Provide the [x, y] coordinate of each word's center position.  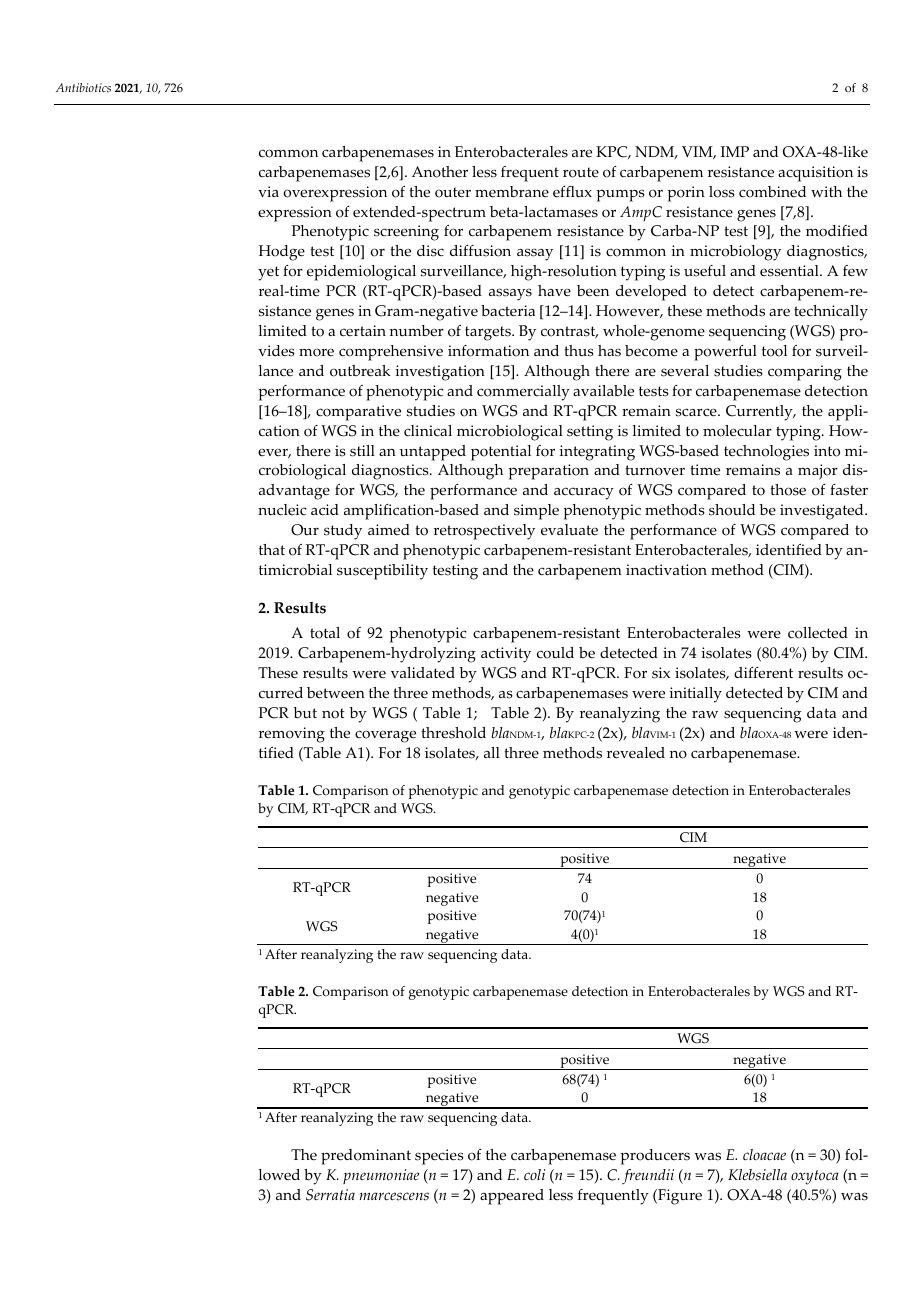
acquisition [815, 174]
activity [506, 655]
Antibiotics [83, 88]
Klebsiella [757, 1175]
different [763, 673]
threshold [453, 733]
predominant [366, 1157]
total [325, 633]
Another [440, 172]
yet [268, 273]
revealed [636, 753]
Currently [760, 413]
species [439, 1157]
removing [292, 735]
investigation [440, 373]
